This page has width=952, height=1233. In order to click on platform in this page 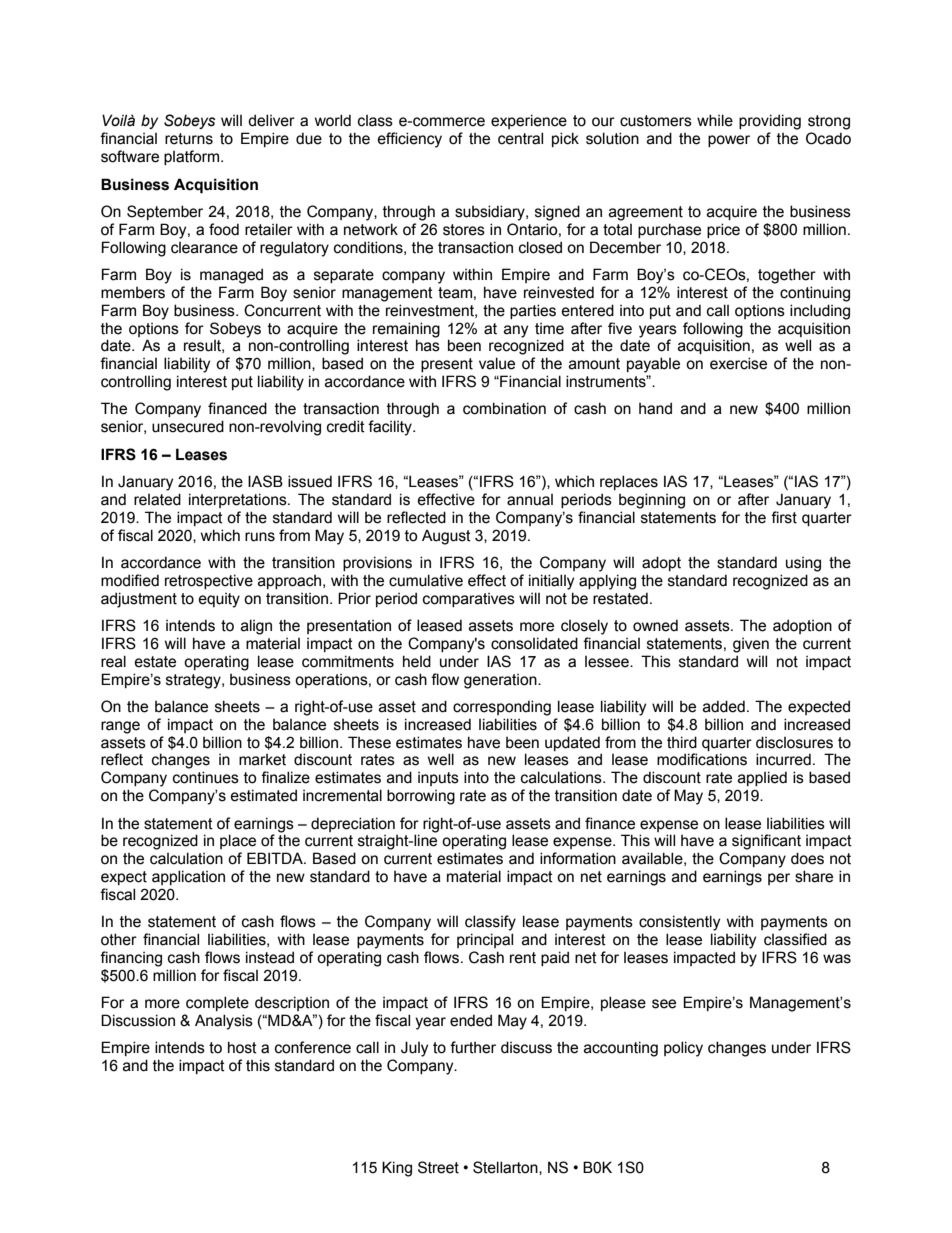, I will do `click(193, 157)`.
